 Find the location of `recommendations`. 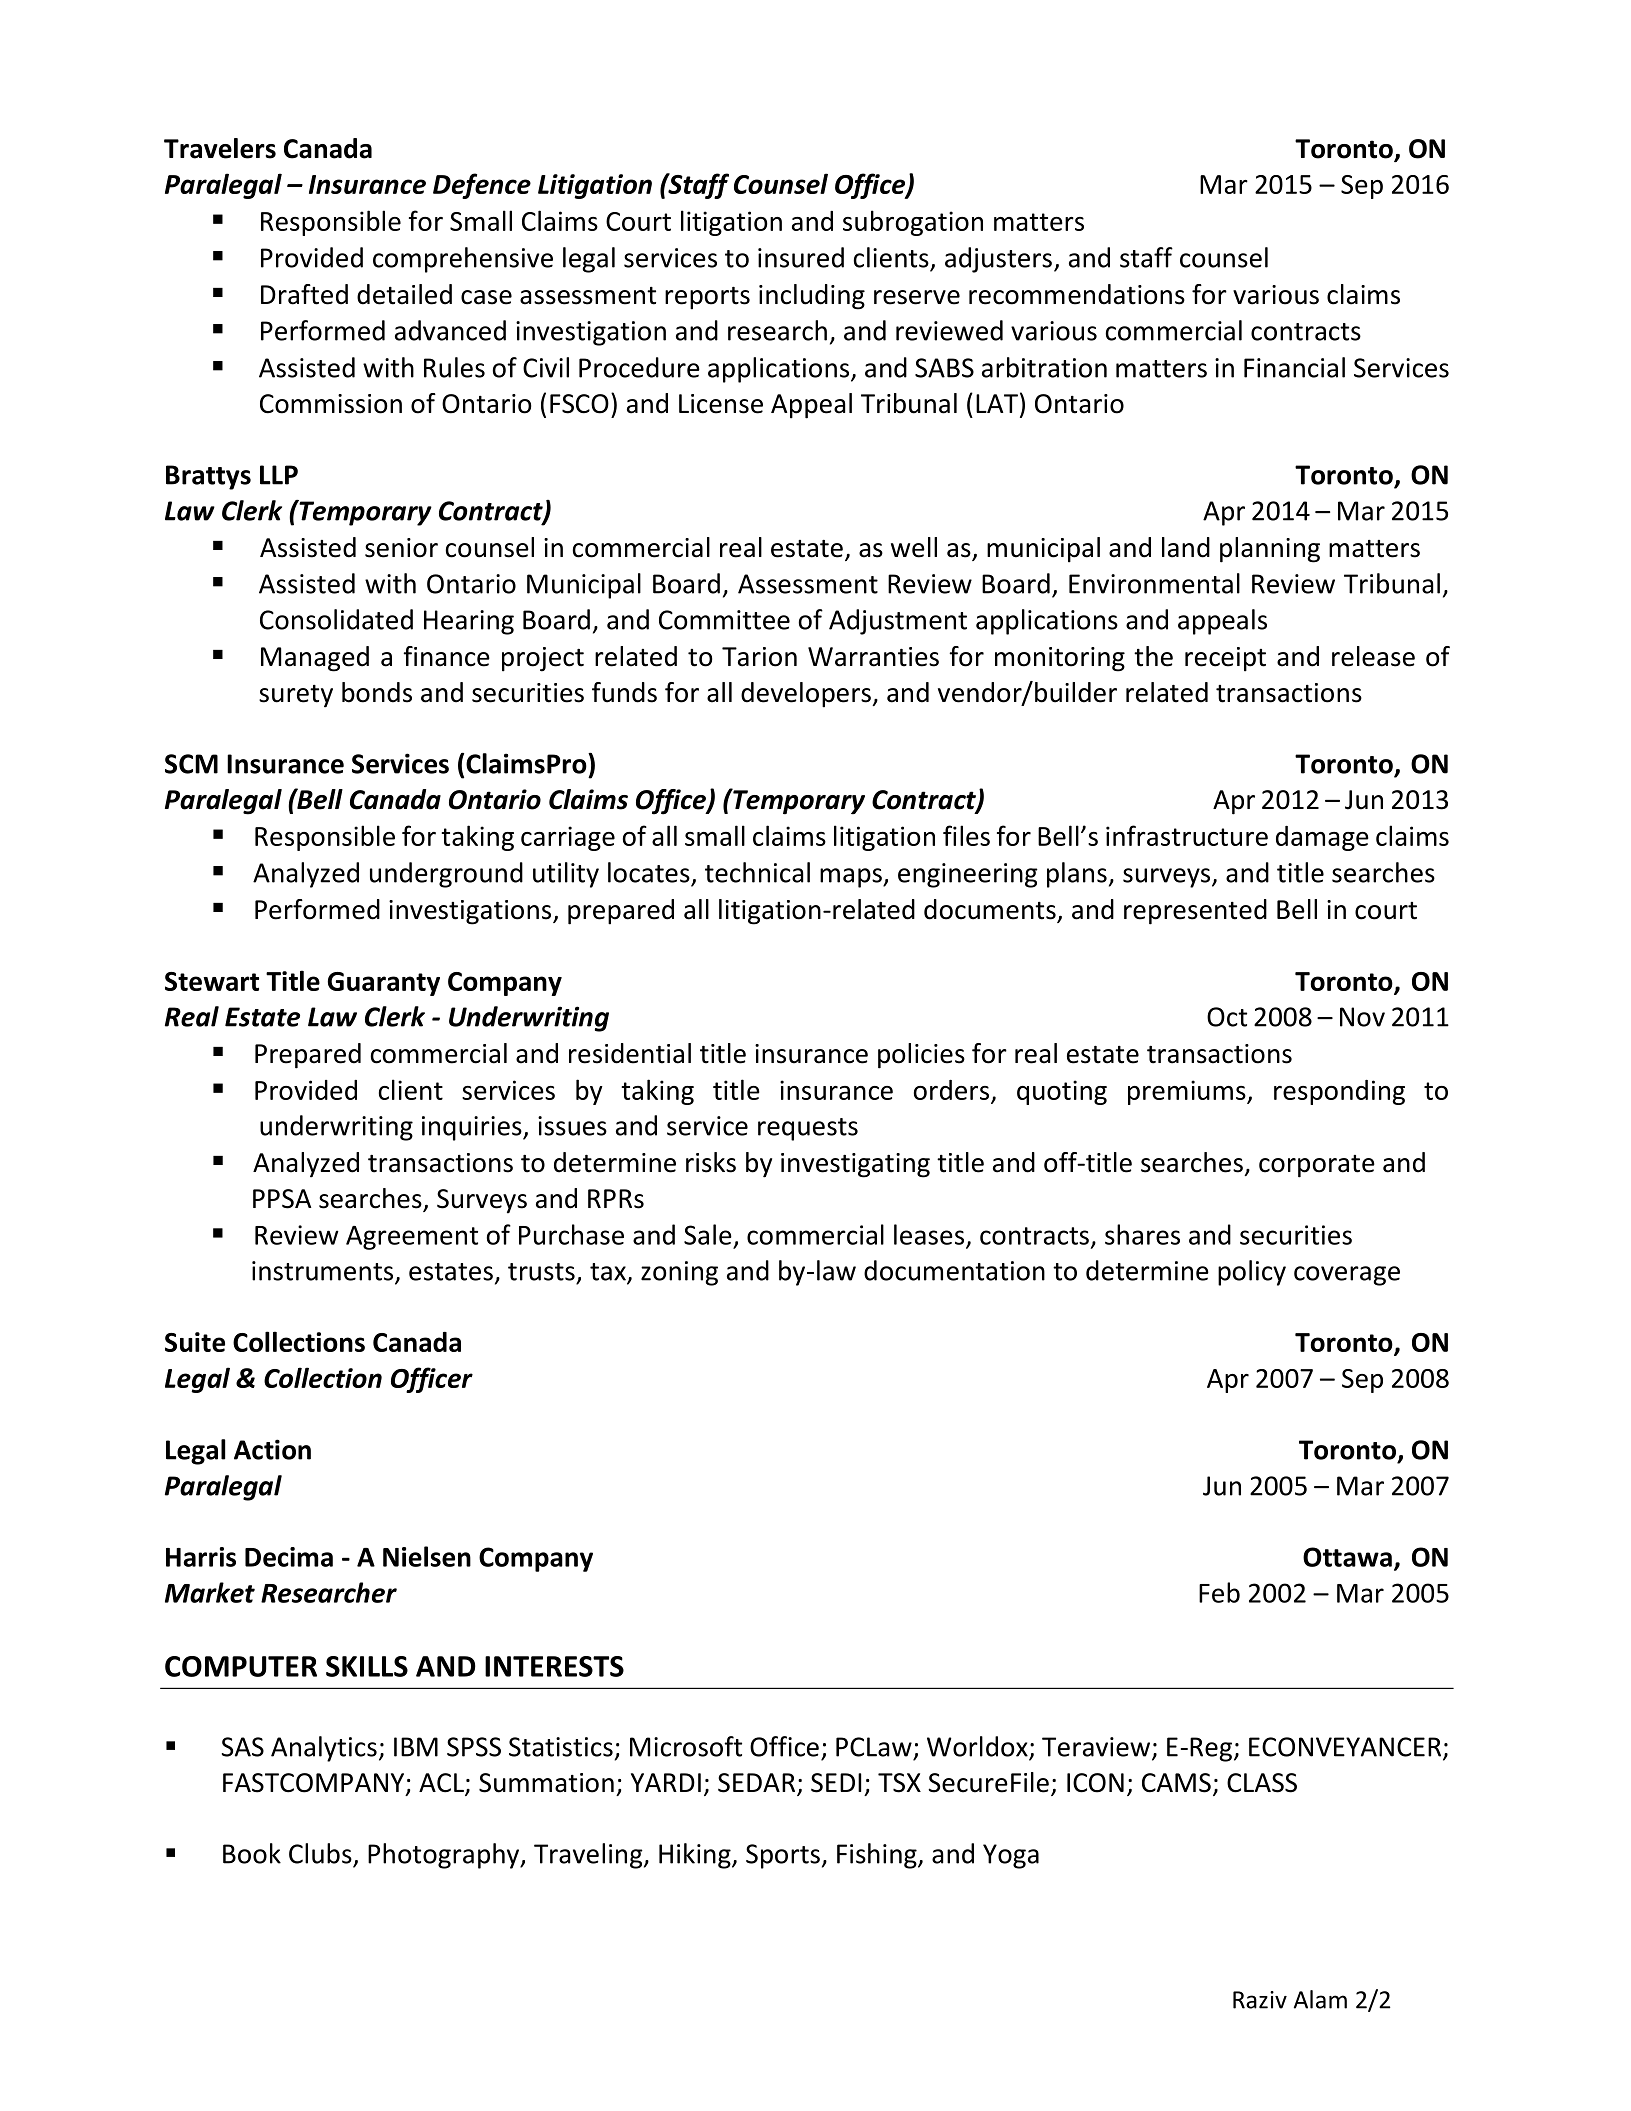

recommendations is located at coordinates (1077, 294).
